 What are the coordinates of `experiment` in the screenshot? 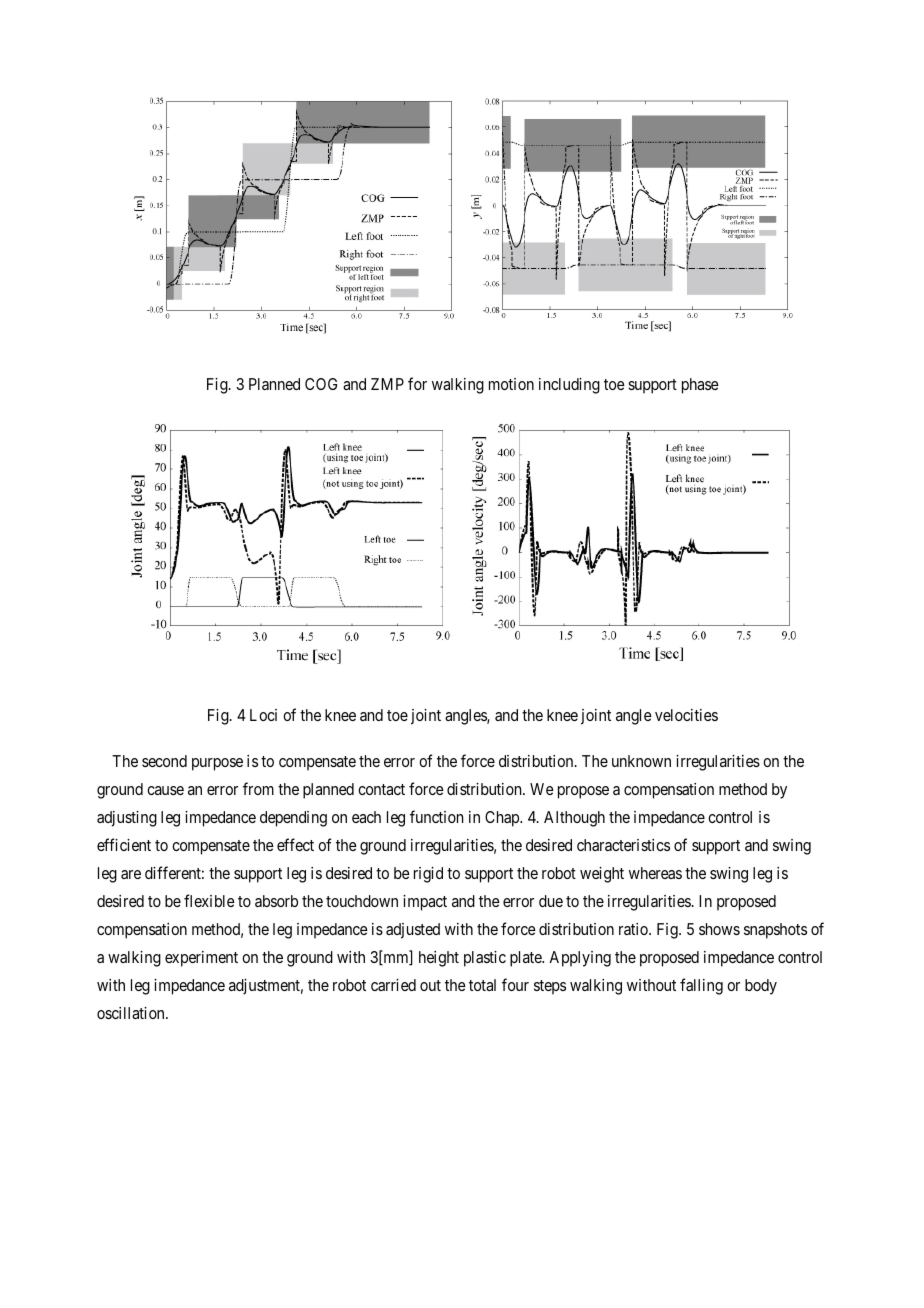 It's located at (201, 959).
